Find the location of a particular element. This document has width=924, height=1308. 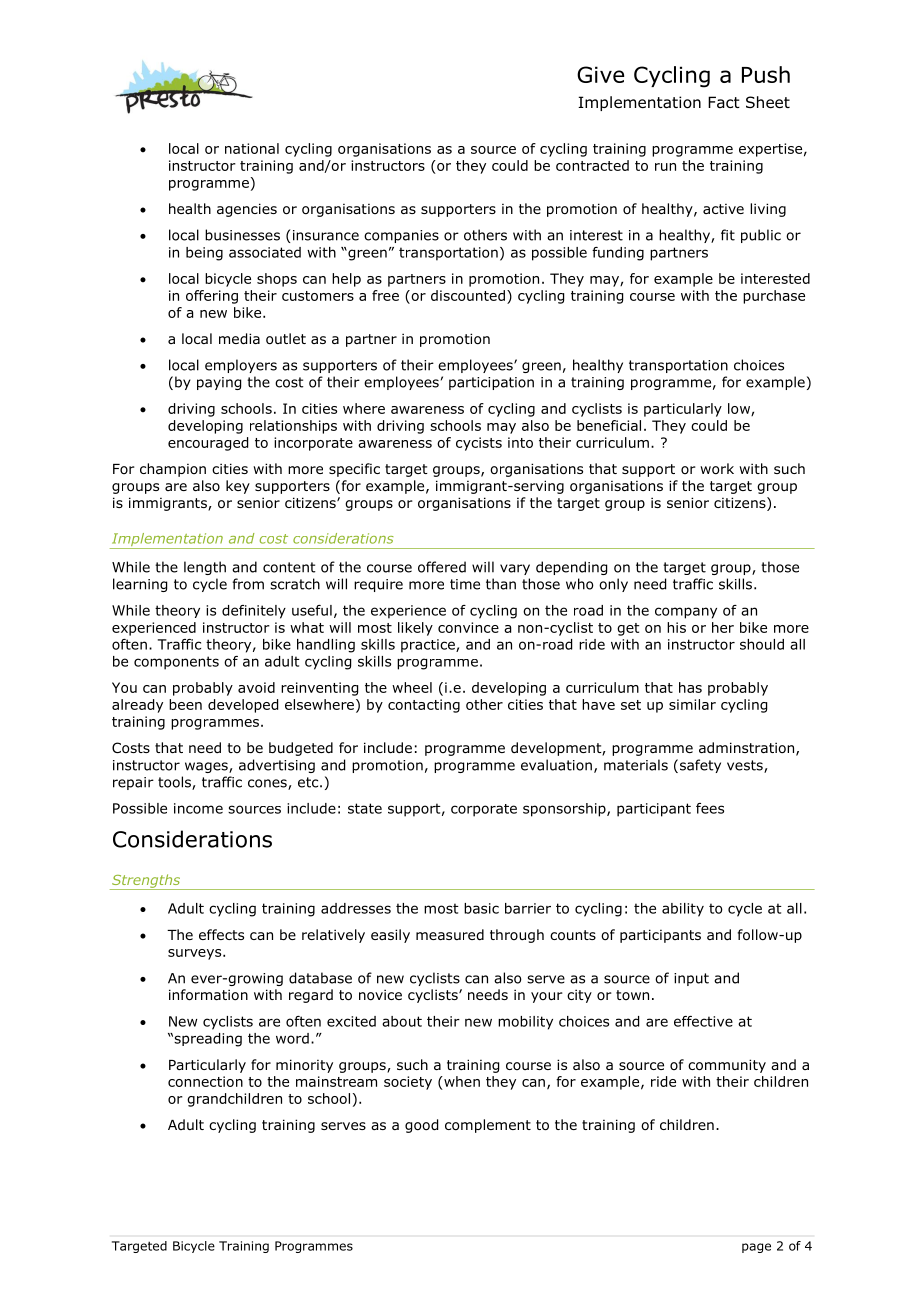

Fact is located at coordinates (724, 102).
